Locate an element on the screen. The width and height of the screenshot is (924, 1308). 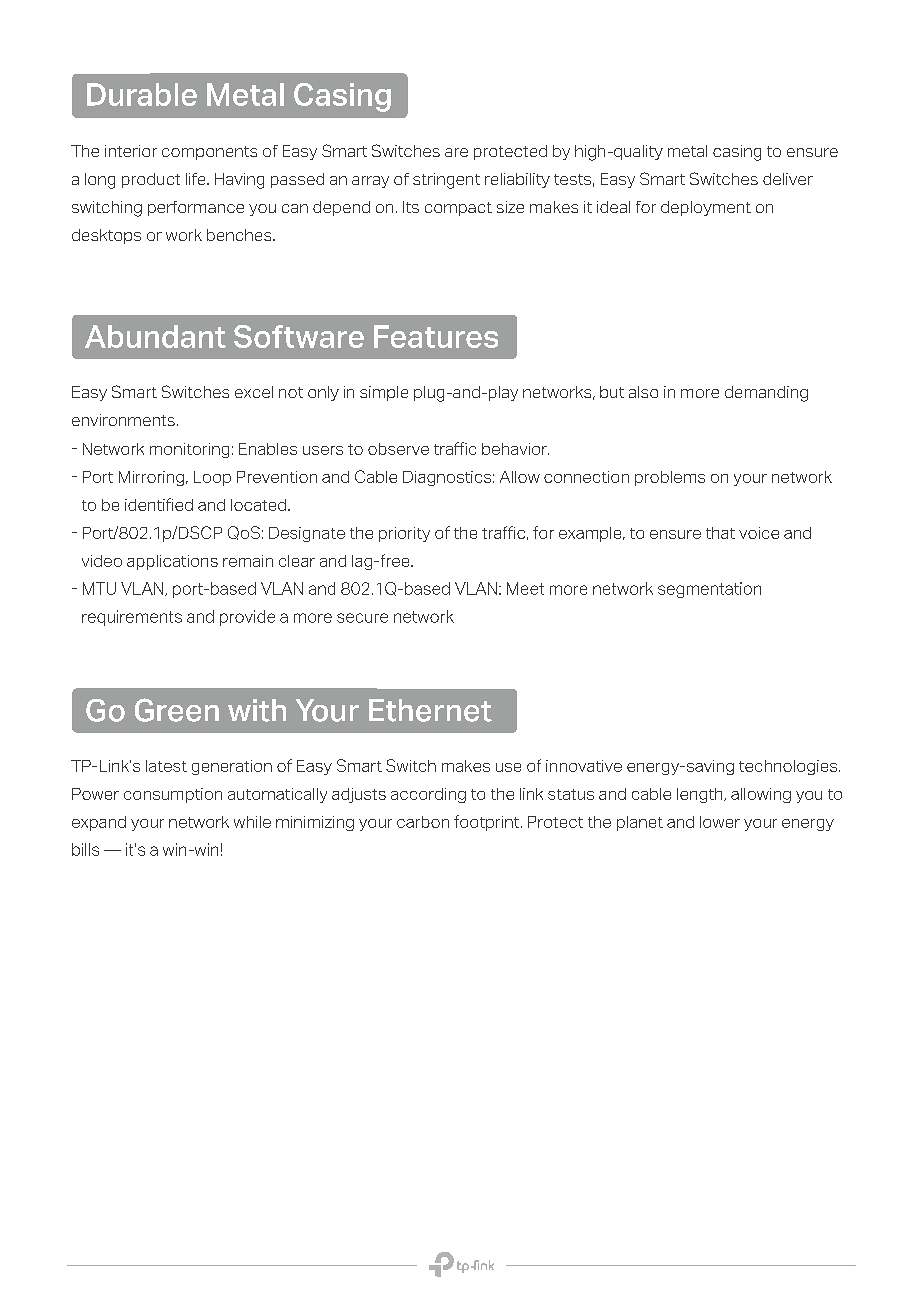
consumption is located at coordinates (173, 795).
